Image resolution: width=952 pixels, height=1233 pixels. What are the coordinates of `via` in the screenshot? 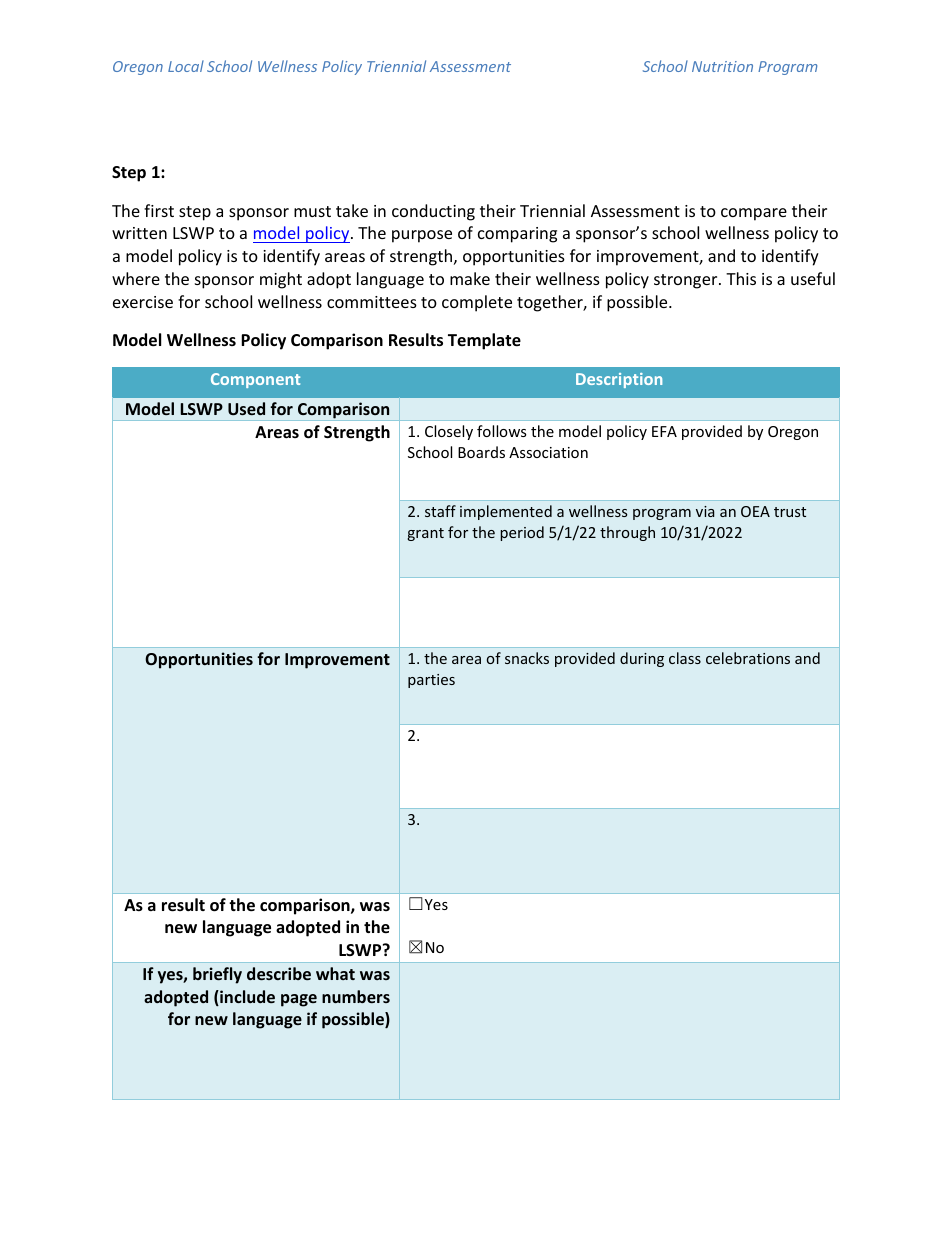 It's located at (705, 511).
